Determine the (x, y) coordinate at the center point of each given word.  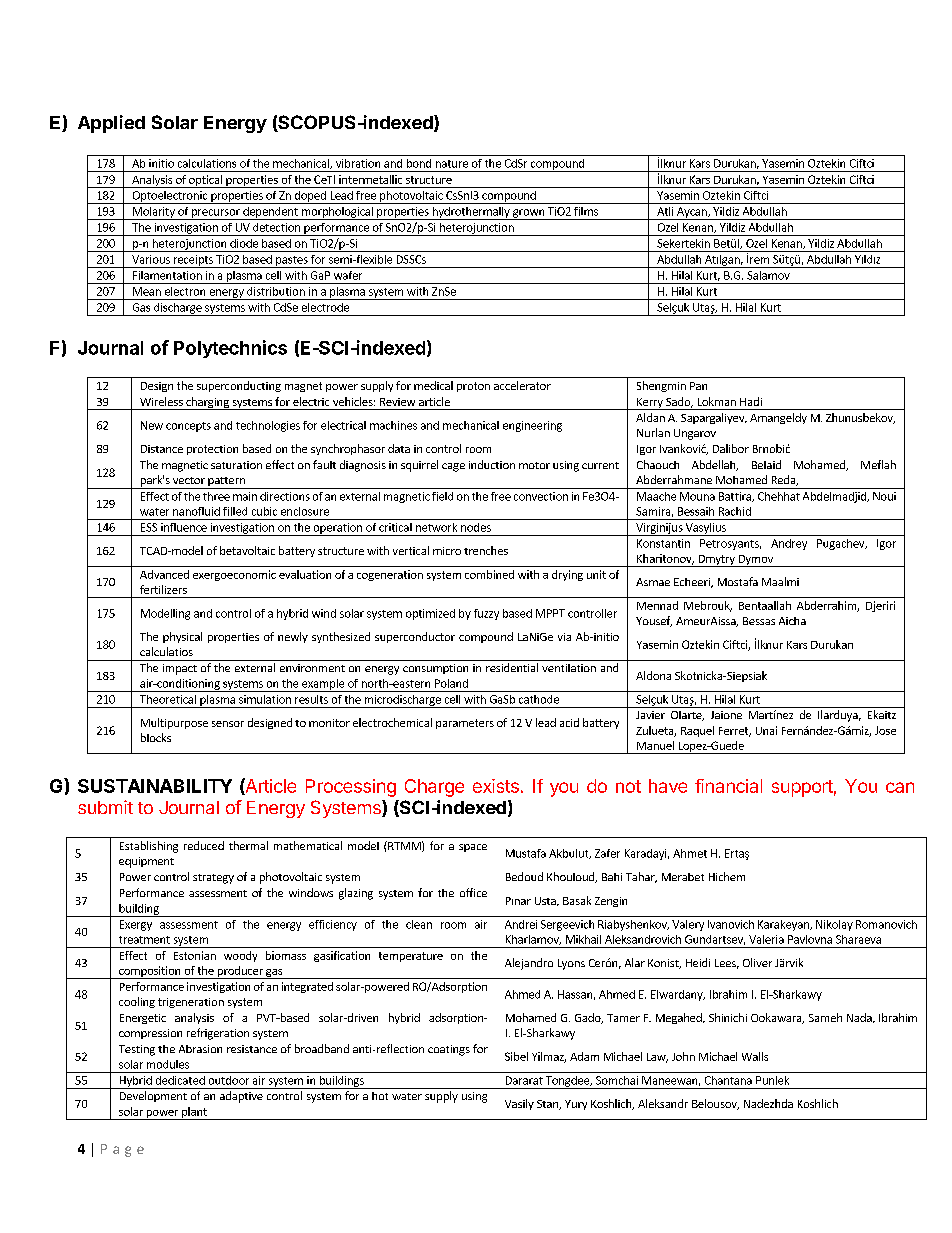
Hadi (751, 401)
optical (205, 181)
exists (496, 786)
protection (212, 450)
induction (492, 464)
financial (728, 786)
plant (194, 1113)
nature (452, 164)
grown (528, 214)
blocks (156, 737)
